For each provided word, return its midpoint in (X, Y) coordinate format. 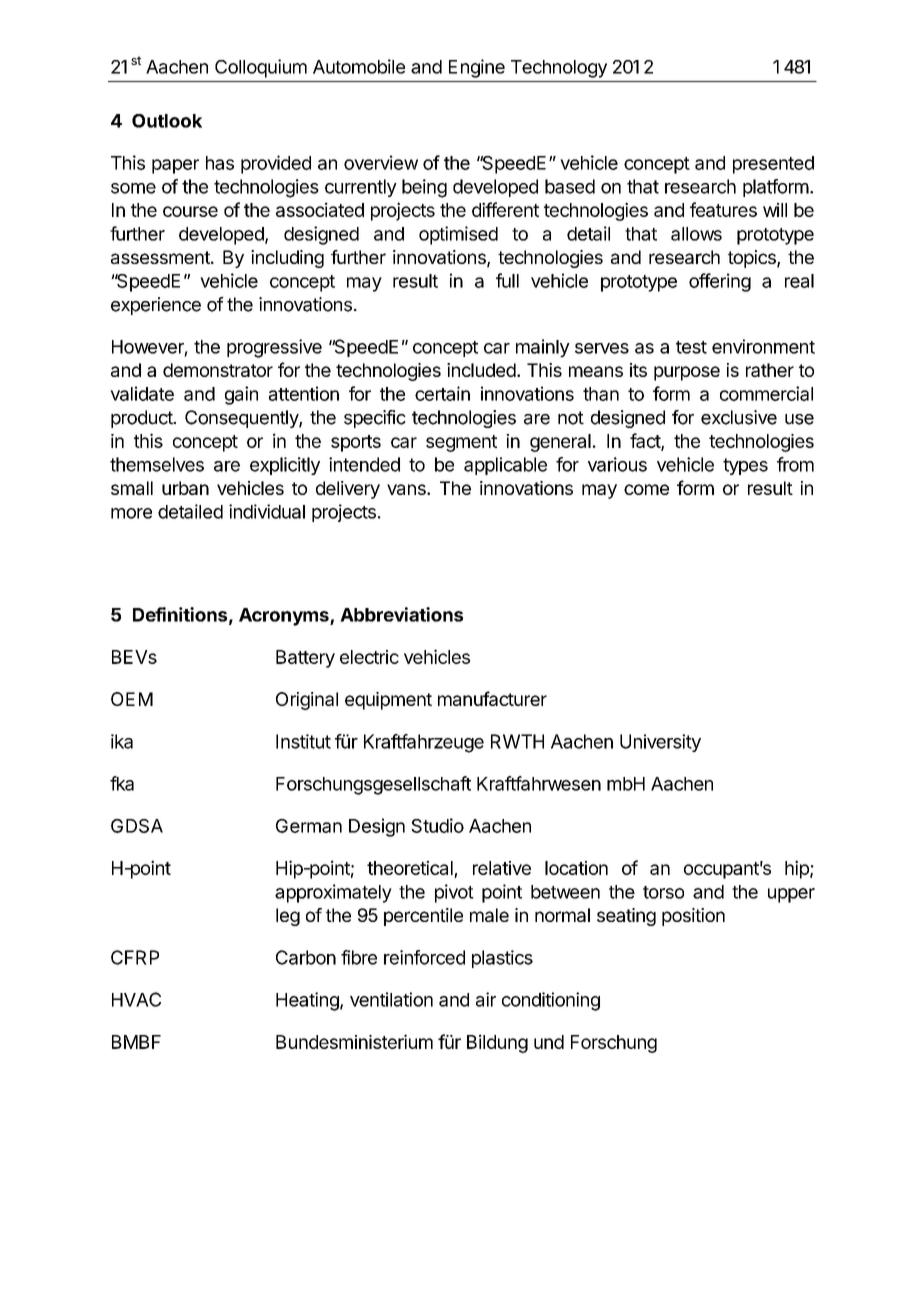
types (745, 466)
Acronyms (285, 617)
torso (663, 892)
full (507, 280)
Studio (437, 825)
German (309, 826)
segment (461, 443)
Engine (477, 68)
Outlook (167, 121)
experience (156, 306)
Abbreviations (401, 614)
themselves (157, 464)
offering (720, 282)
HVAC (136, 999)
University (660, 743)
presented (773, 165)
